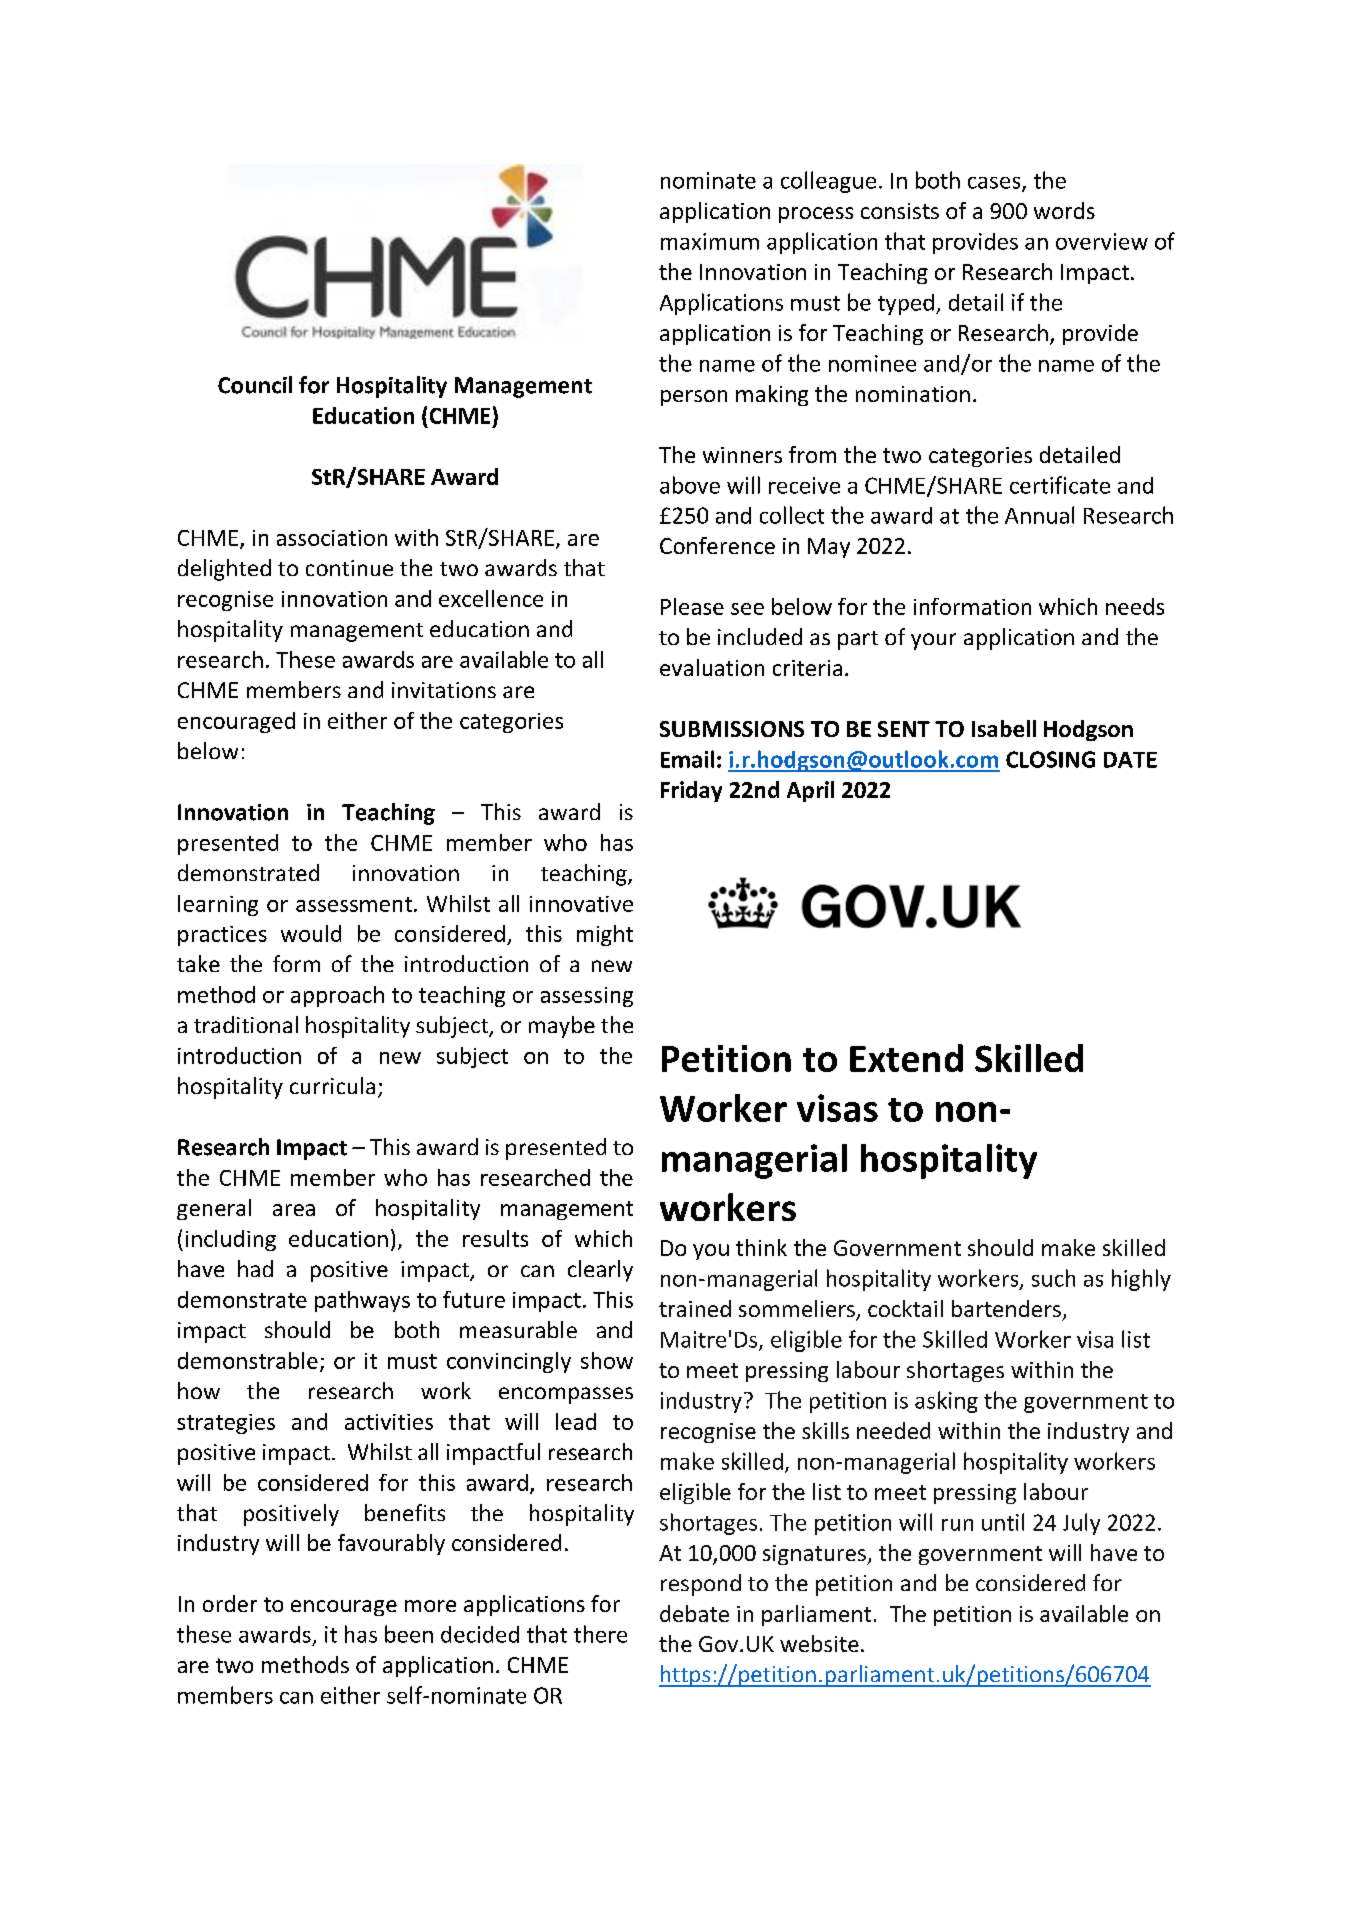 This image has height=1910, width=1351. What do you see at coordinates (710, 241) in the image?
I see `maximum` at bounding box center [710, 241].
